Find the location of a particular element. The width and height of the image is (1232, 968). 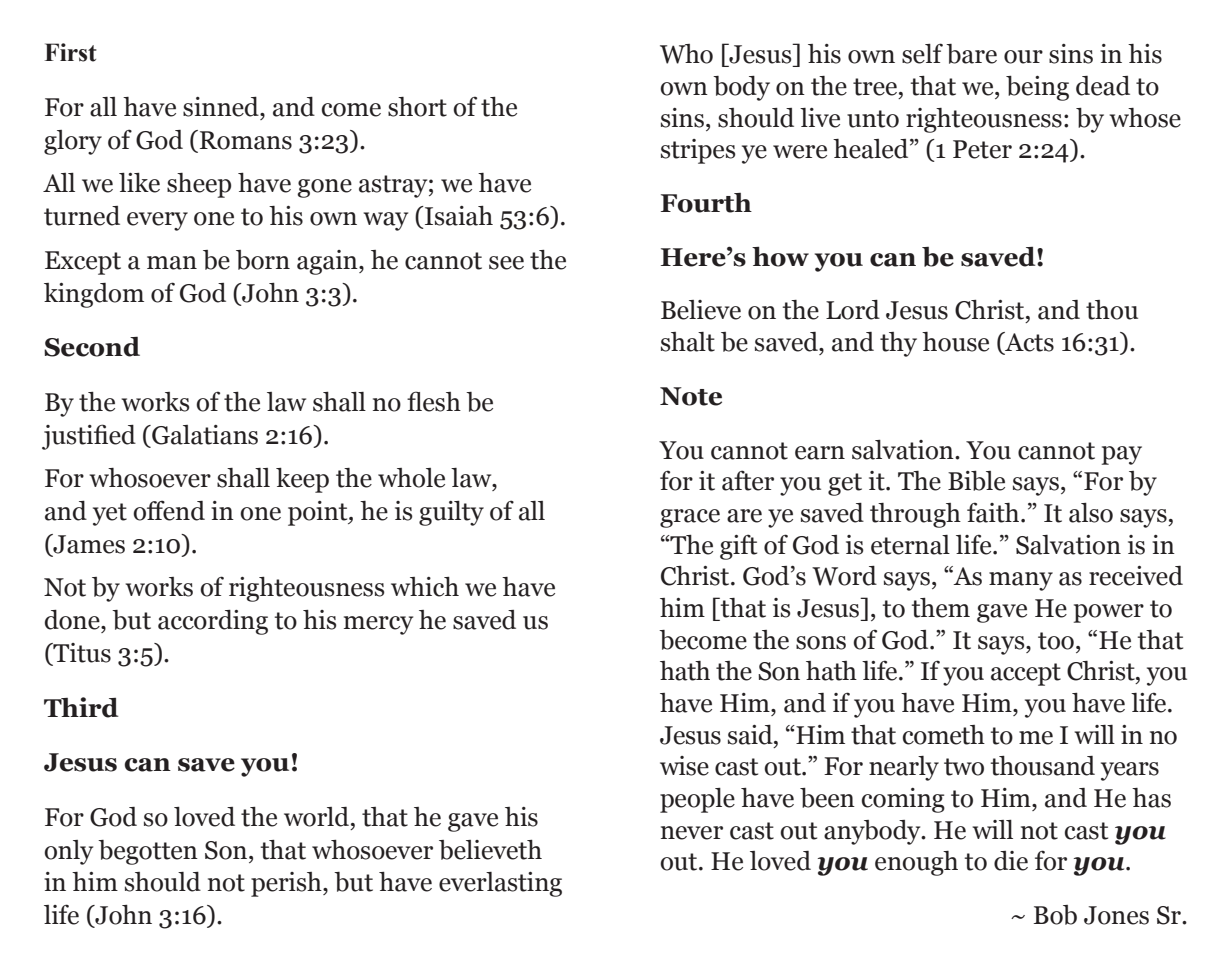

being is located at coordinates (1037, 88).
